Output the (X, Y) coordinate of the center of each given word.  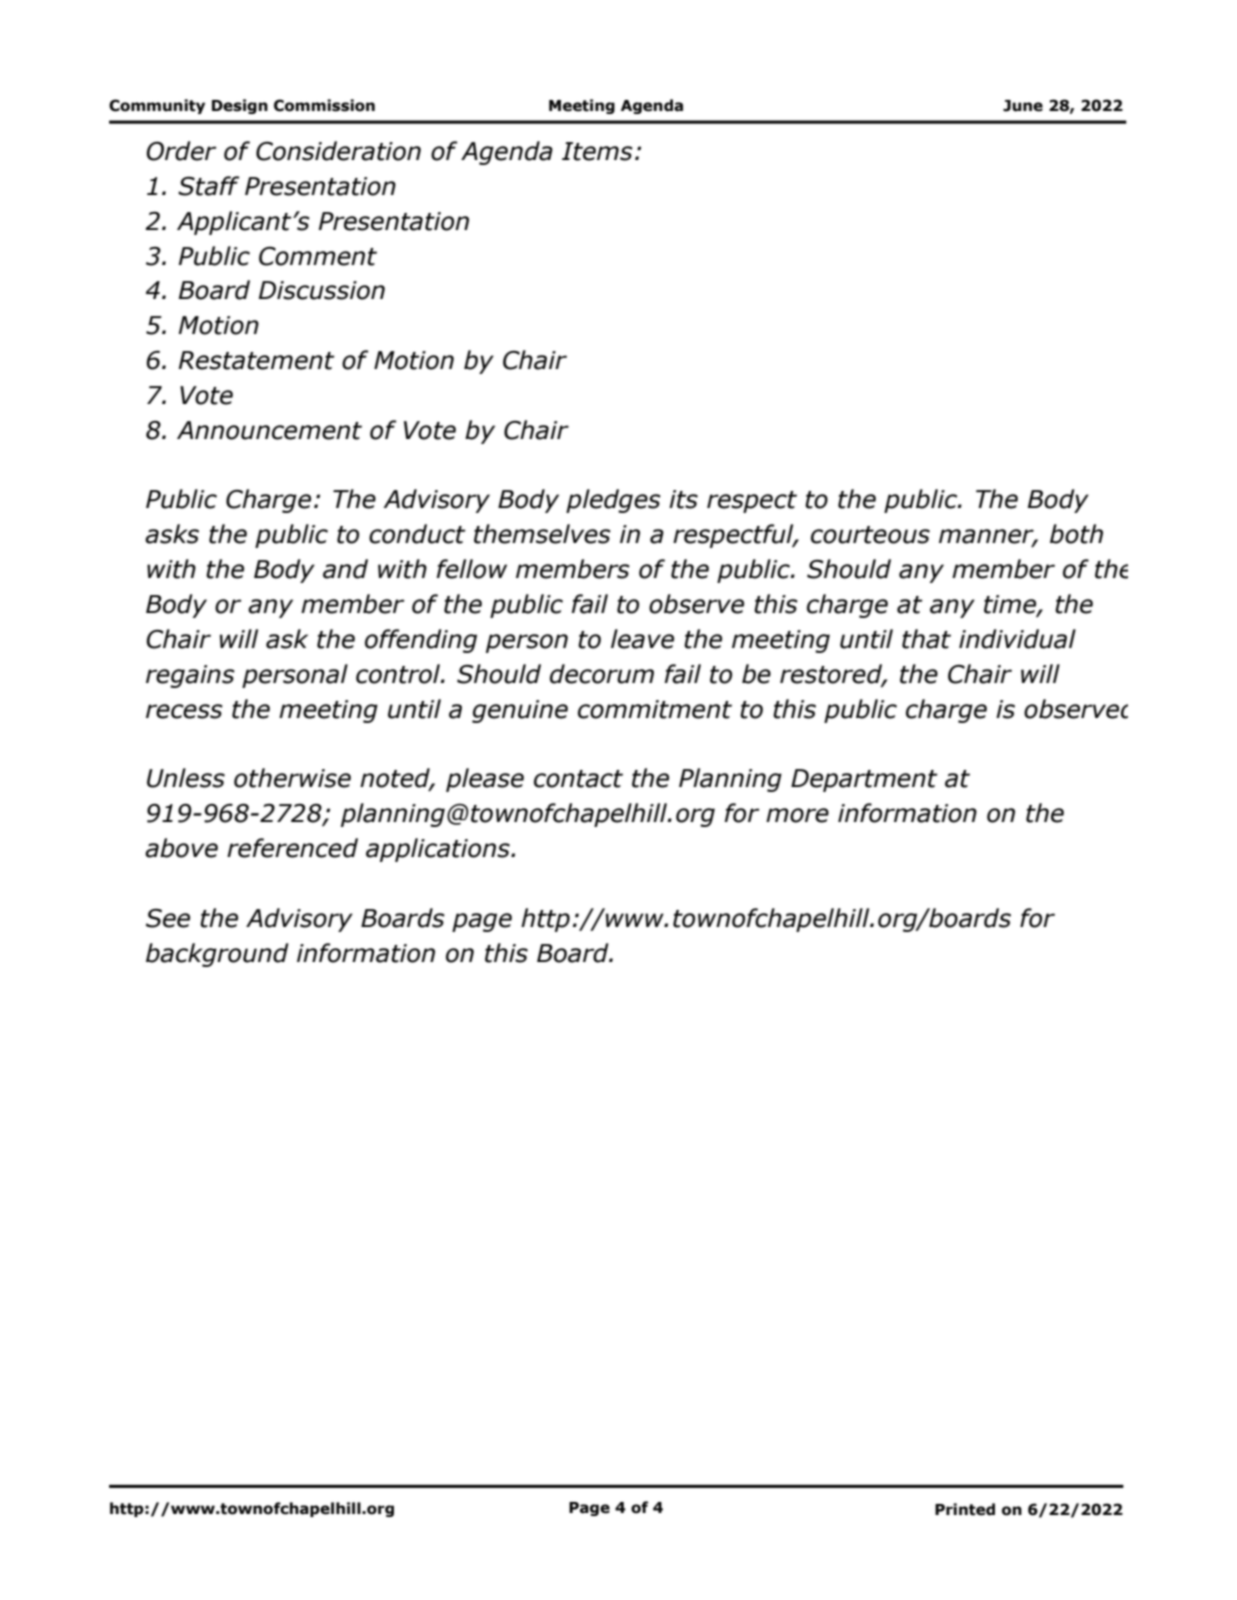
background (217, 955)
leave (642, 639)
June (1023, 106)
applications (439, 850)
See (168, 918)
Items (597, 151)
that (926, 639)
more (797, 815)
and (345, 569)
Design (240, 106)
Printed (965, 1509)
